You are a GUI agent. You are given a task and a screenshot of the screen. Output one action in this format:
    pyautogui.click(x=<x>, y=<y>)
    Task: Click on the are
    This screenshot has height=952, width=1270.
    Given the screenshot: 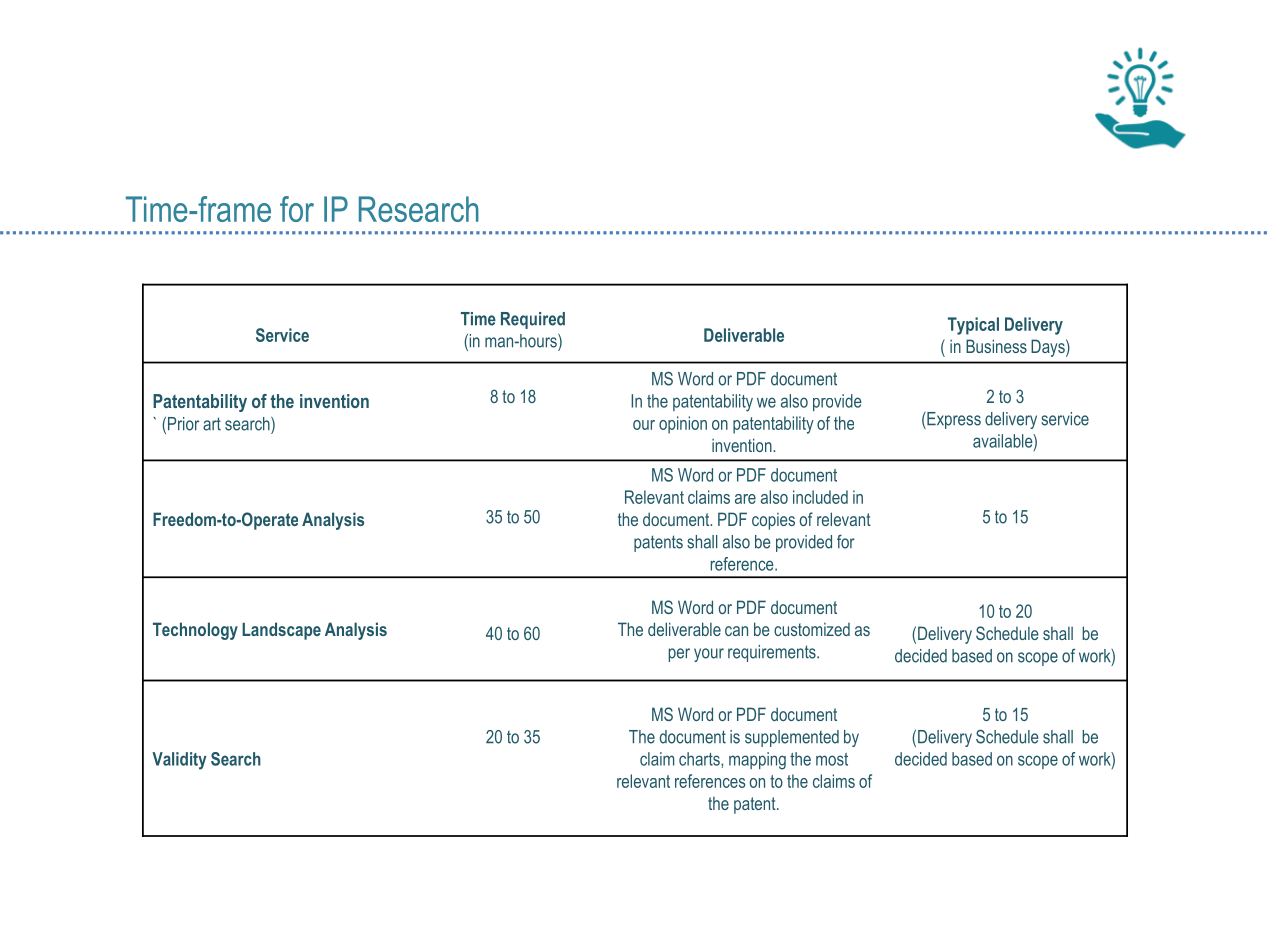 What is the action you would take?
    pyautogui.click(x=745, y=499)
